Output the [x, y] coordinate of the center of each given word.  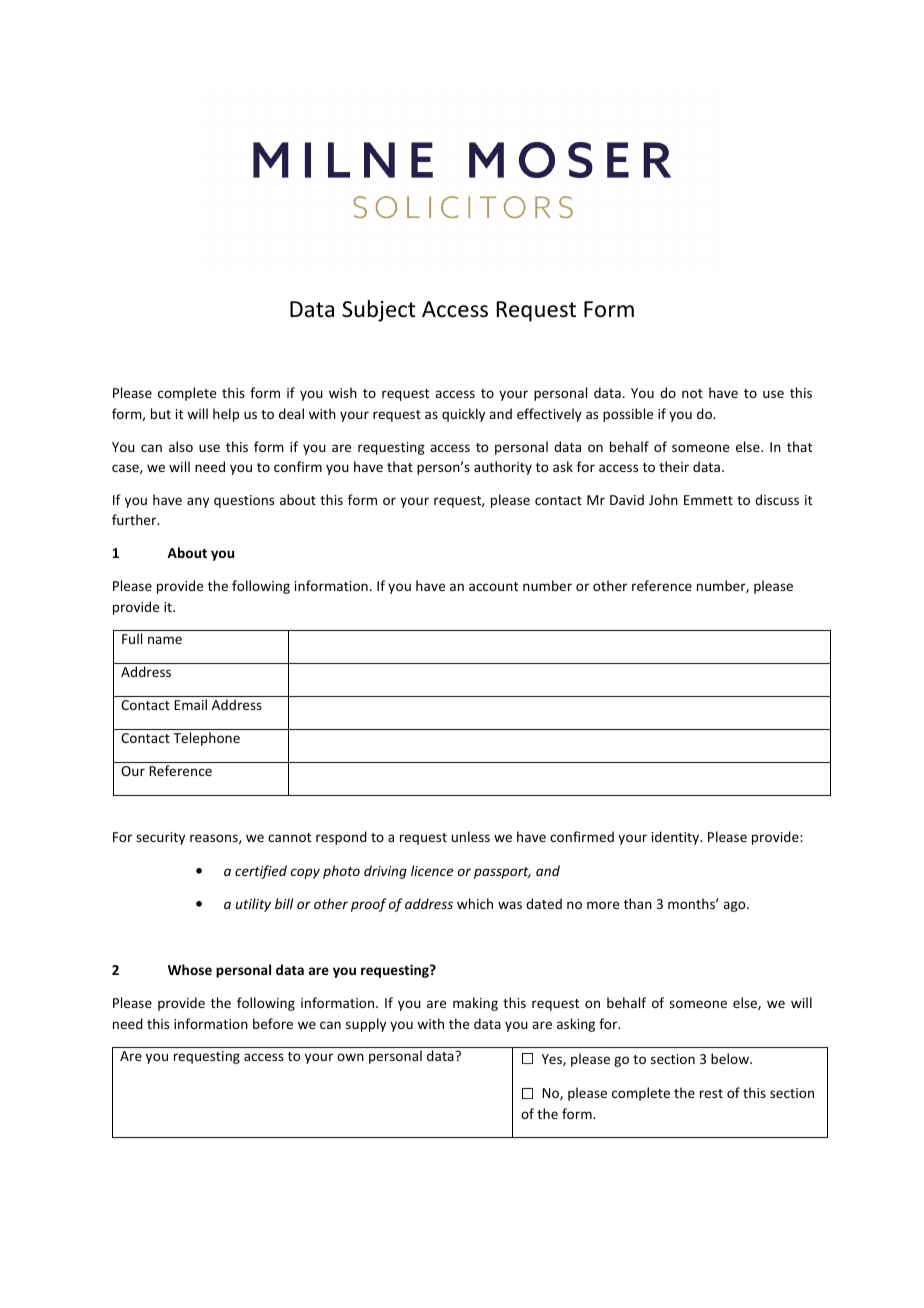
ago [735, 906]
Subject [379, 311]
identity [677, 838]
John [663, 499]
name [165, 640]
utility [253, 905]
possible [628, 415]
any [198, 502]
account [493, 586]
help [226, 415]
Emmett [708, 500]
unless [471, 836]
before [273, 1023]
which [475, 903]
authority [503, 468]
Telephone [206, 739]
